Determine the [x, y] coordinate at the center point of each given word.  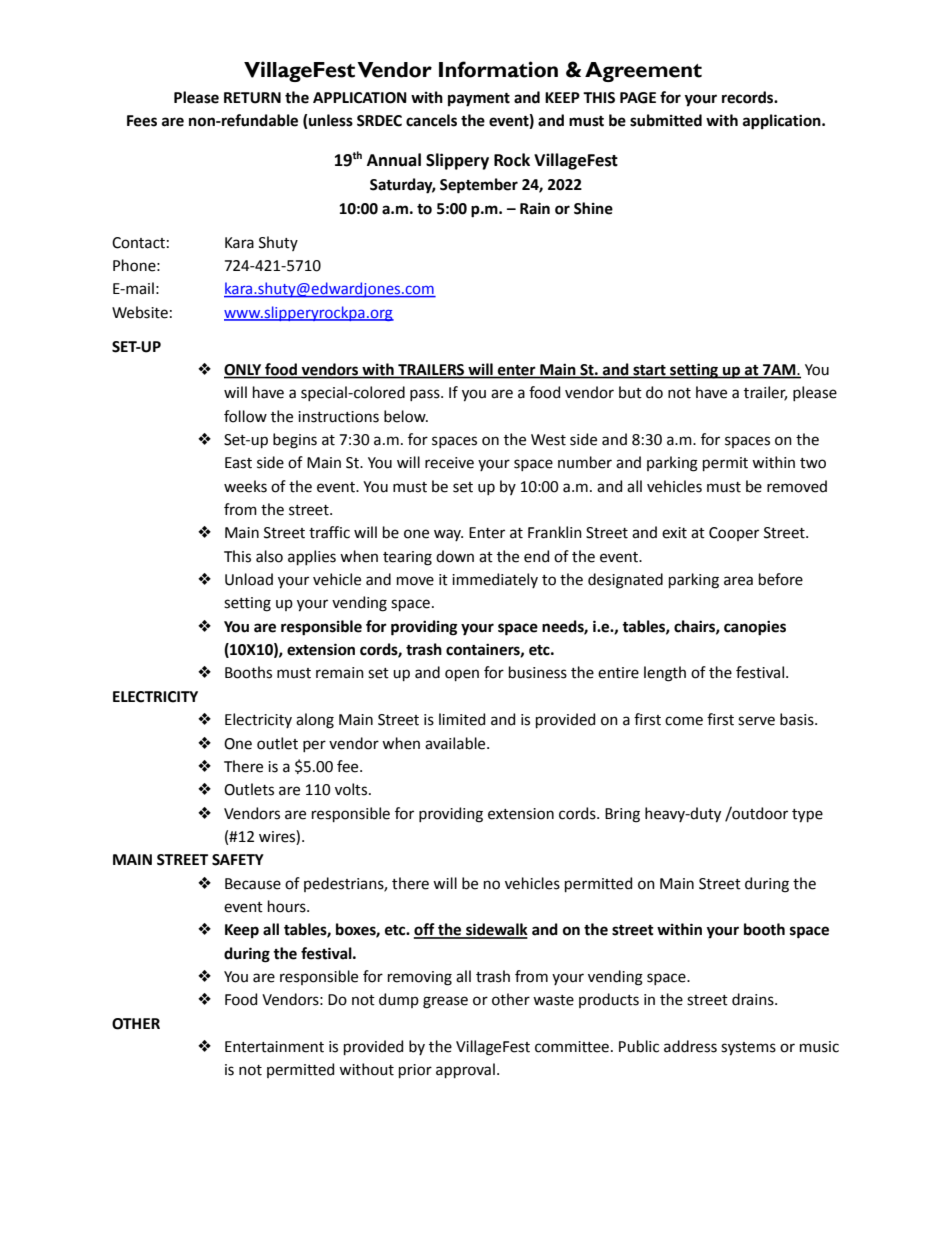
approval [465, 1070]
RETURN [252, 98]
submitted [666, 120]
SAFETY [238, 860]
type [807, 816]
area [738, 581]
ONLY [244, 371]
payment [479, 100]
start [649, 371]
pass [426, 395]
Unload [249, 579]
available [456, 743]
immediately [495, 580]
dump [399, 1000]
